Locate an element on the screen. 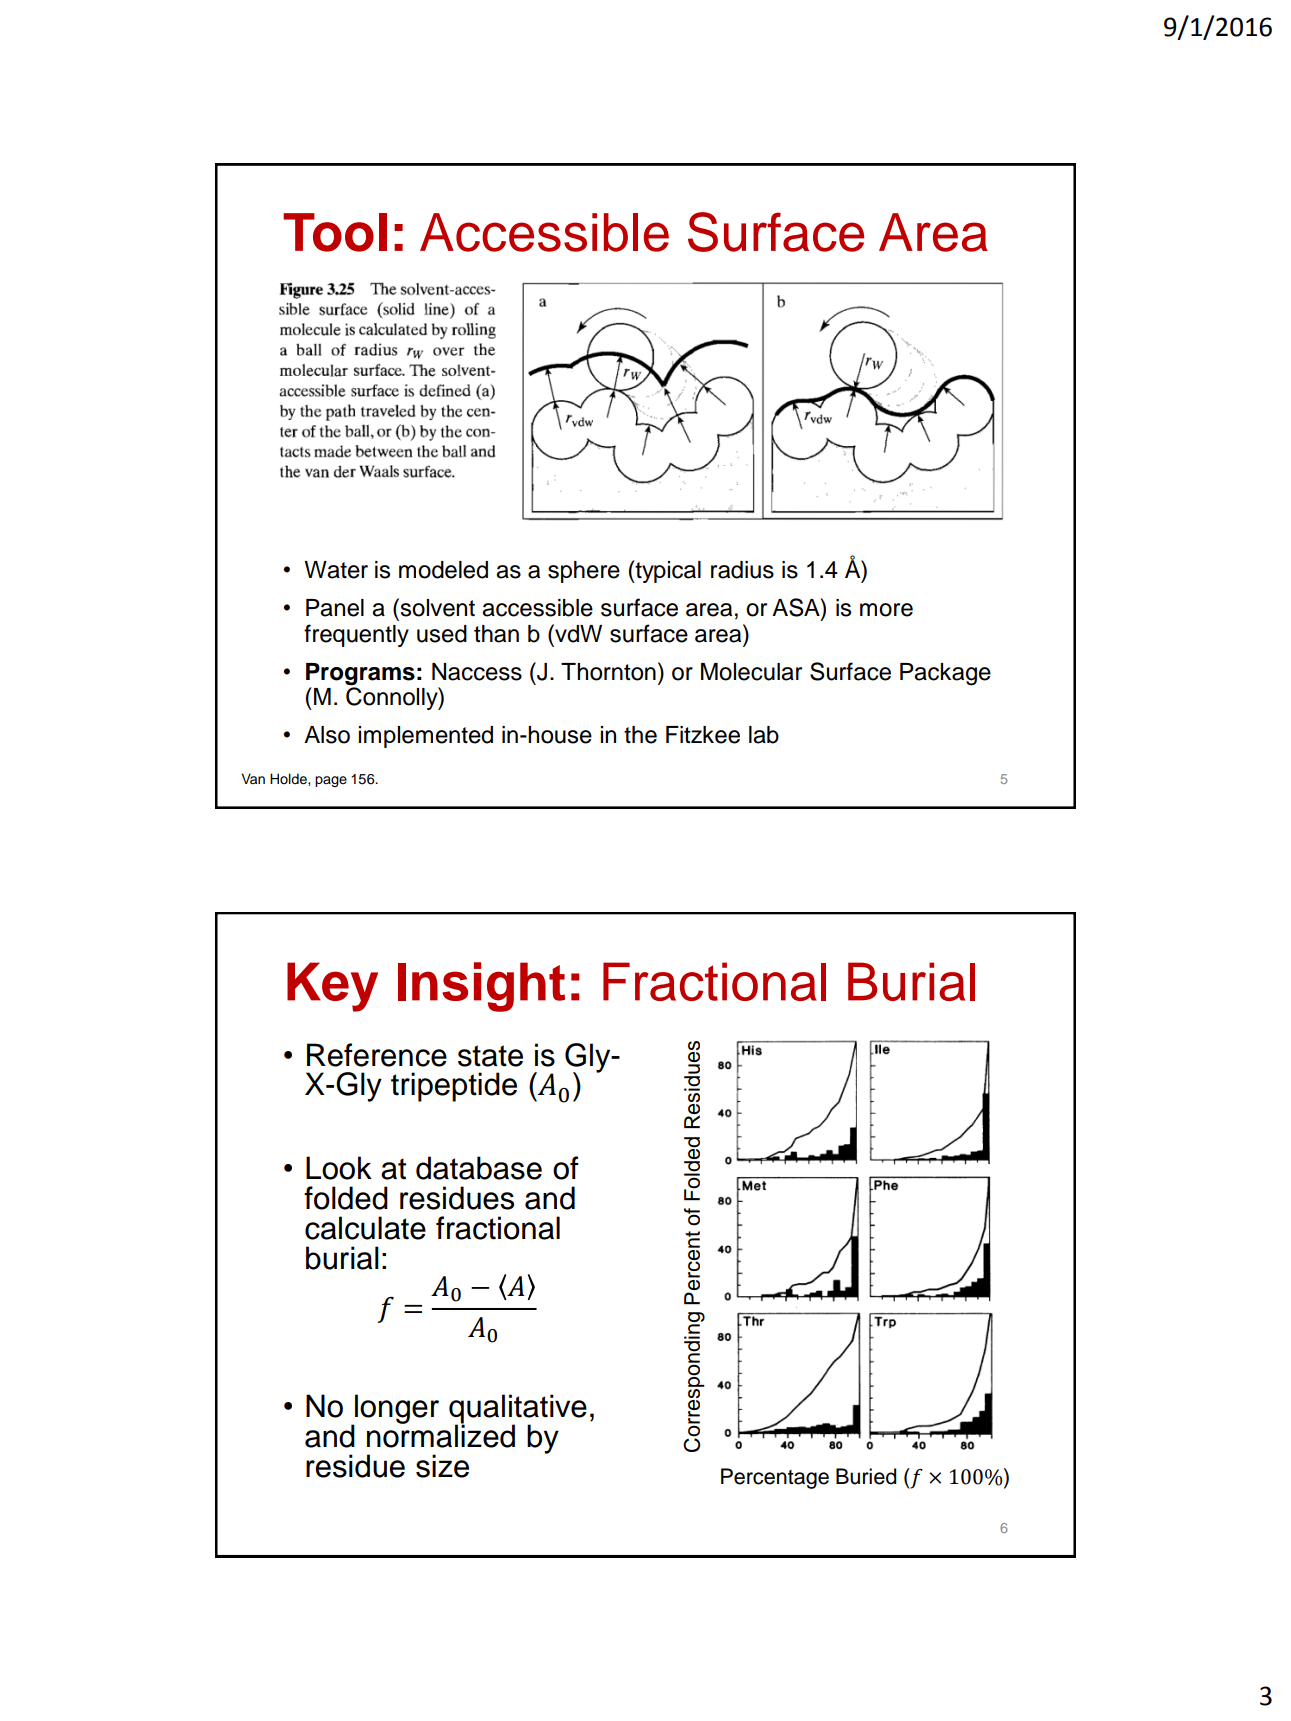  Buried is located at coordinates (866, 1476).
